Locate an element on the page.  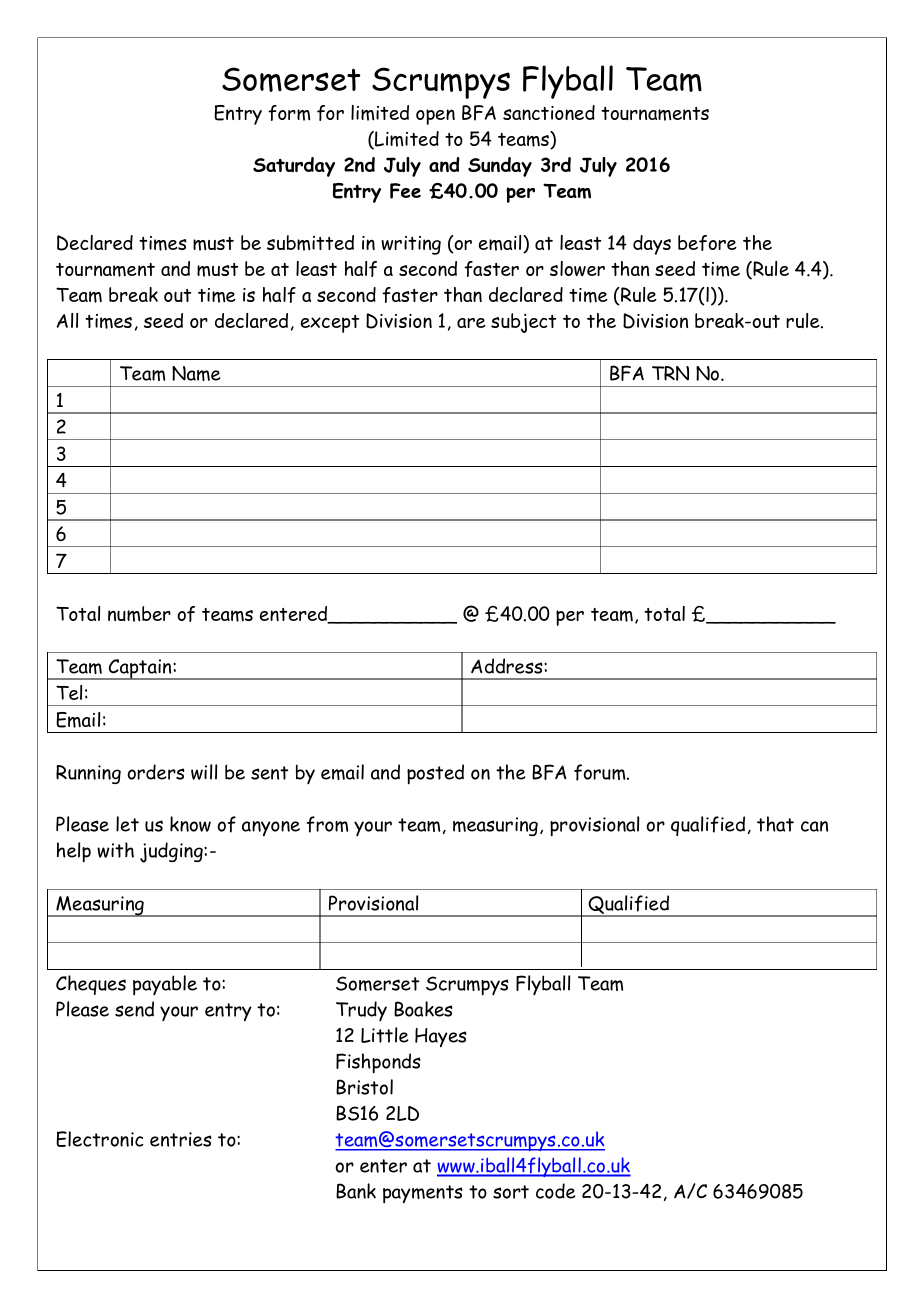
form is located at coordinates (289, 113).
